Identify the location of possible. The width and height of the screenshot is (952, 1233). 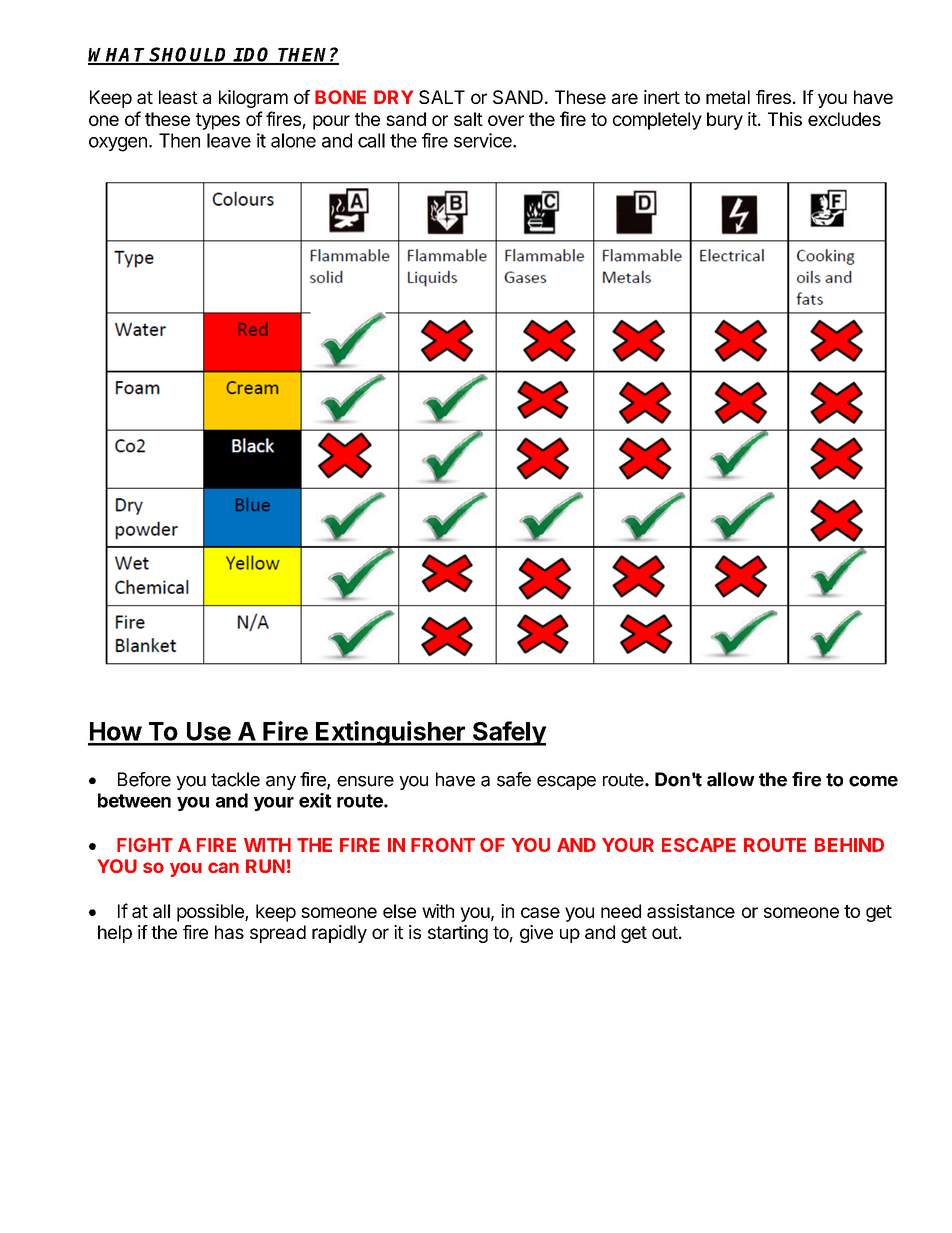
(211, 913).
